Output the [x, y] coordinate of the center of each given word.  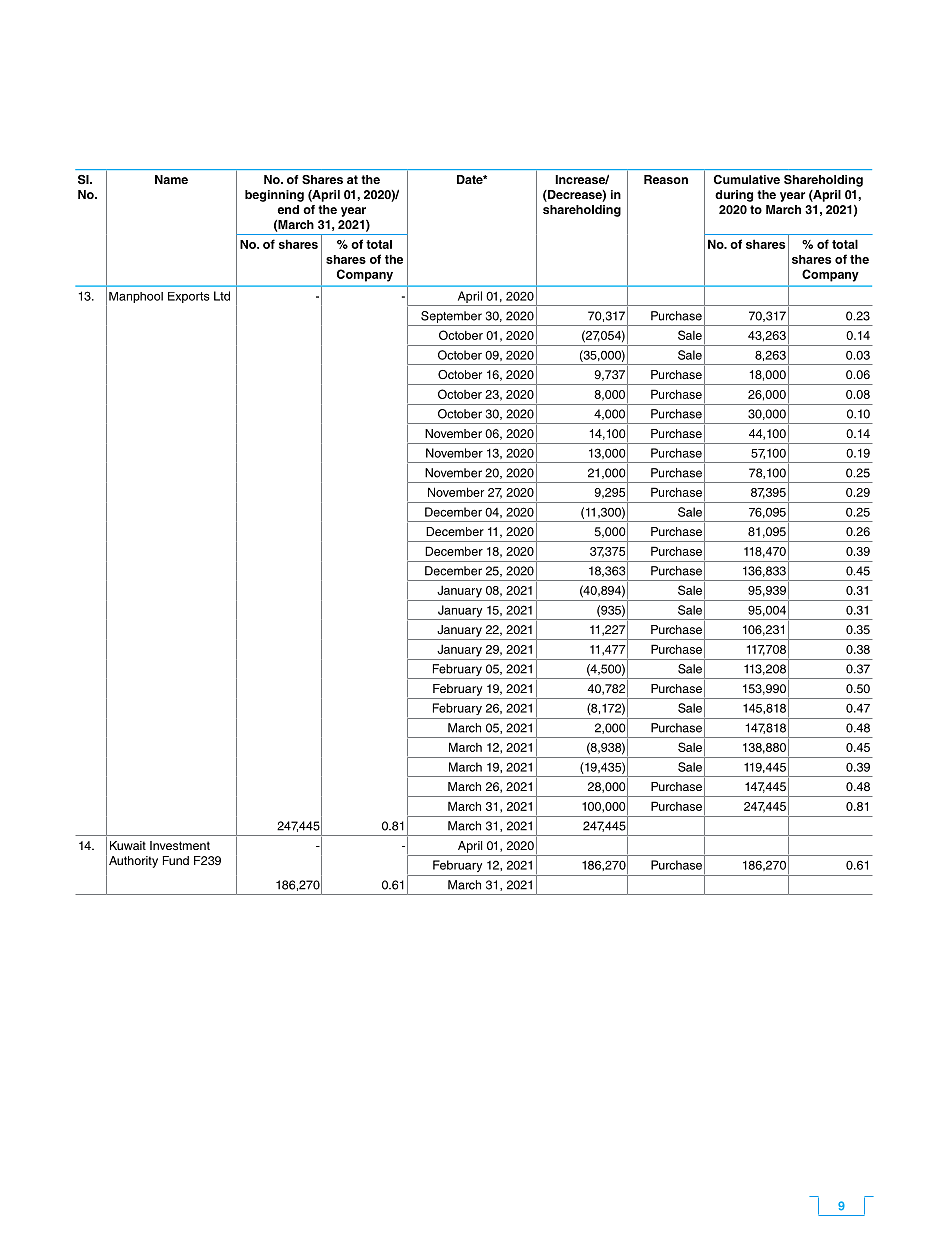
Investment [180, 845]
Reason [666, 179]
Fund [176, 860]
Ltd [222, 296]
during [734, 196]
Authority [133, 862]
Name [171, 179]
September [451, 317]
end [288, 209]
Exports [189, 297]
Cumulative [747, 179]
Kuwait [128, 845]
